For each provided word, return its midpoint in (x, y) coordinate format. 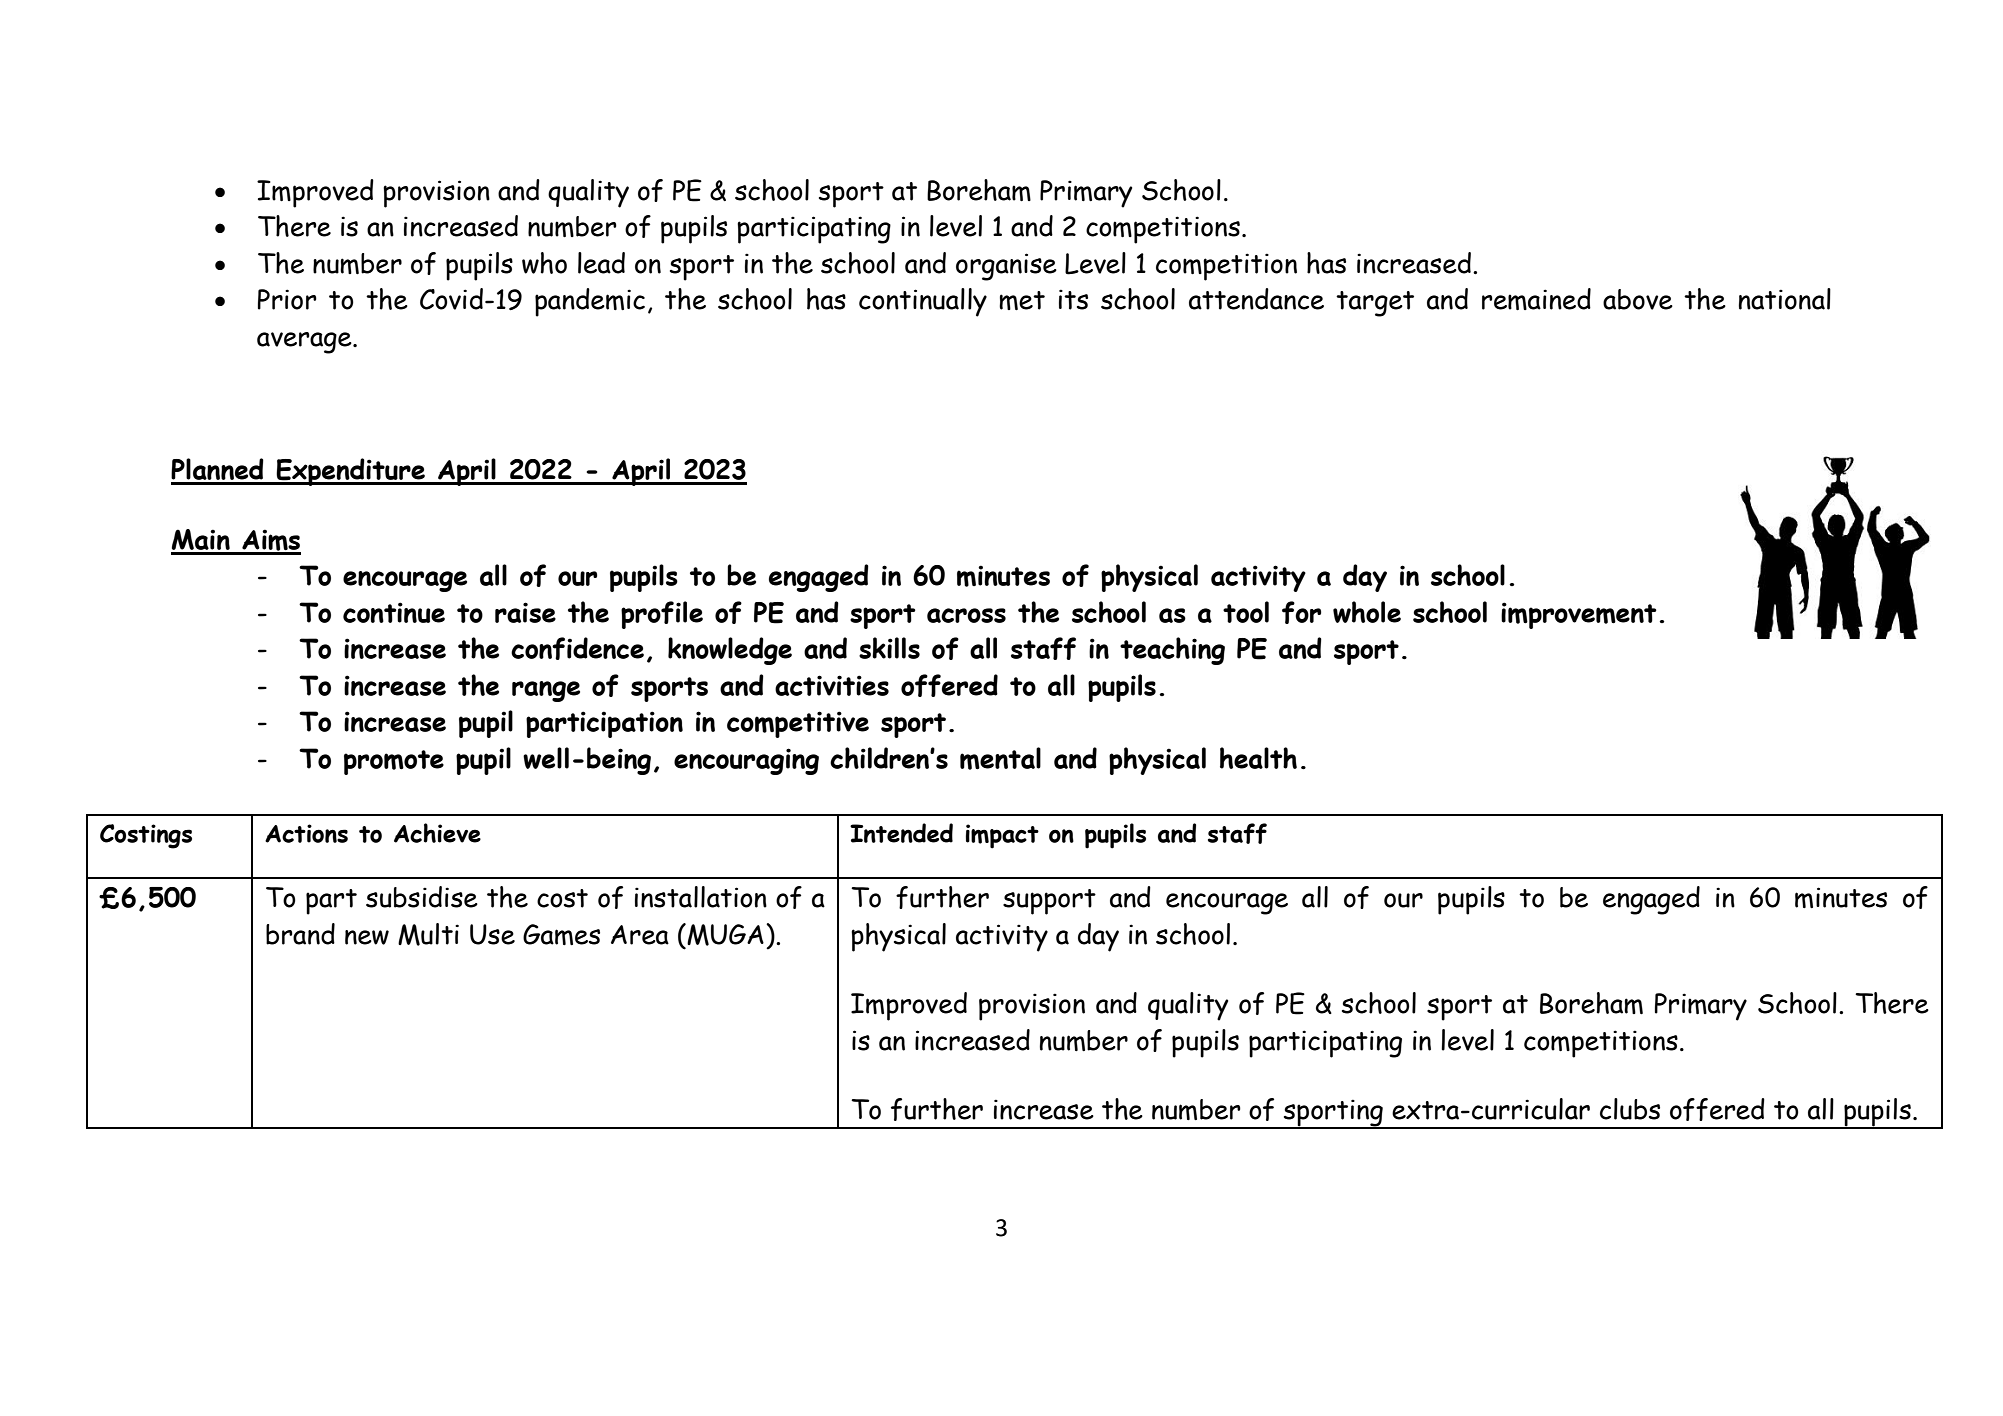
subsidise (422, 897)
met (1022, 300)
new (367, 937)
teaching (1172, 651)
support (1049, 902)
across (966, 615)
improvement (1579, 615)
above (1638, 299)
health (1258, 758)
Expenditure (351, 472)
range (546, 691)
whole (1367, 612)
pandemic (590, 302)
